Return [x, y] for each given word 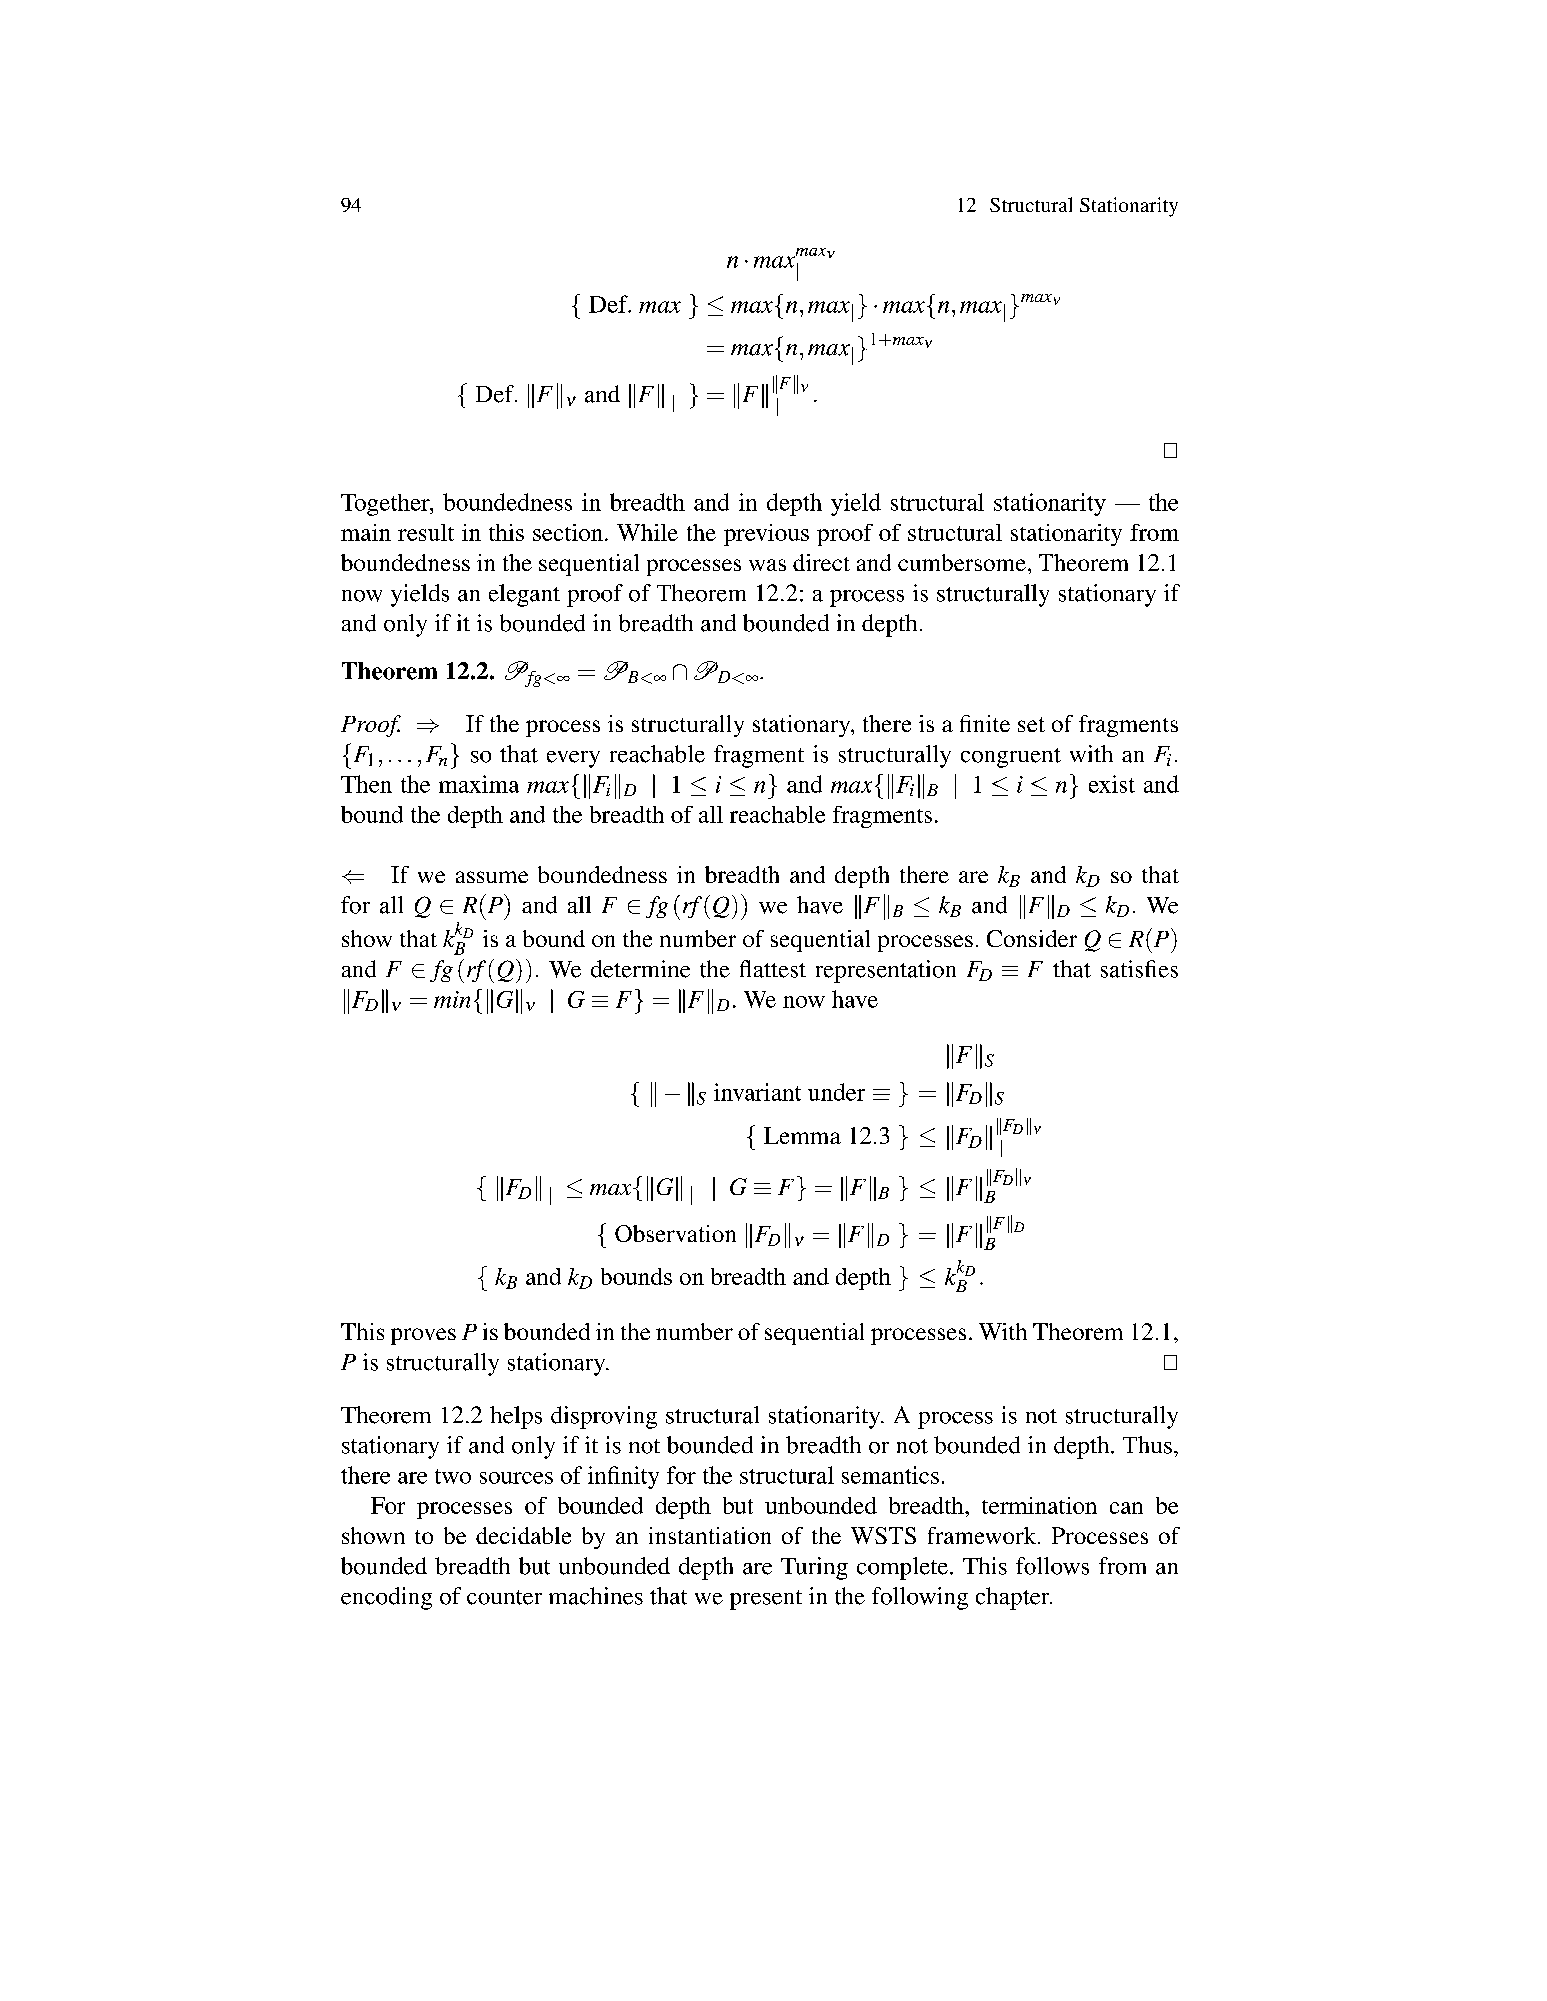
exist [1112, 784]
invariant [757, 1092]
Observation [675, 1233]
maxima [479, 784]
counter [504, 1597]
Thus [1147, 1445]
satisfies [1139, 969]
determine [640, 969]
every [573, 759]
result [426, 532]
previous [766, 535]
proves [423, 1336]
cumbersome [962, 562]
